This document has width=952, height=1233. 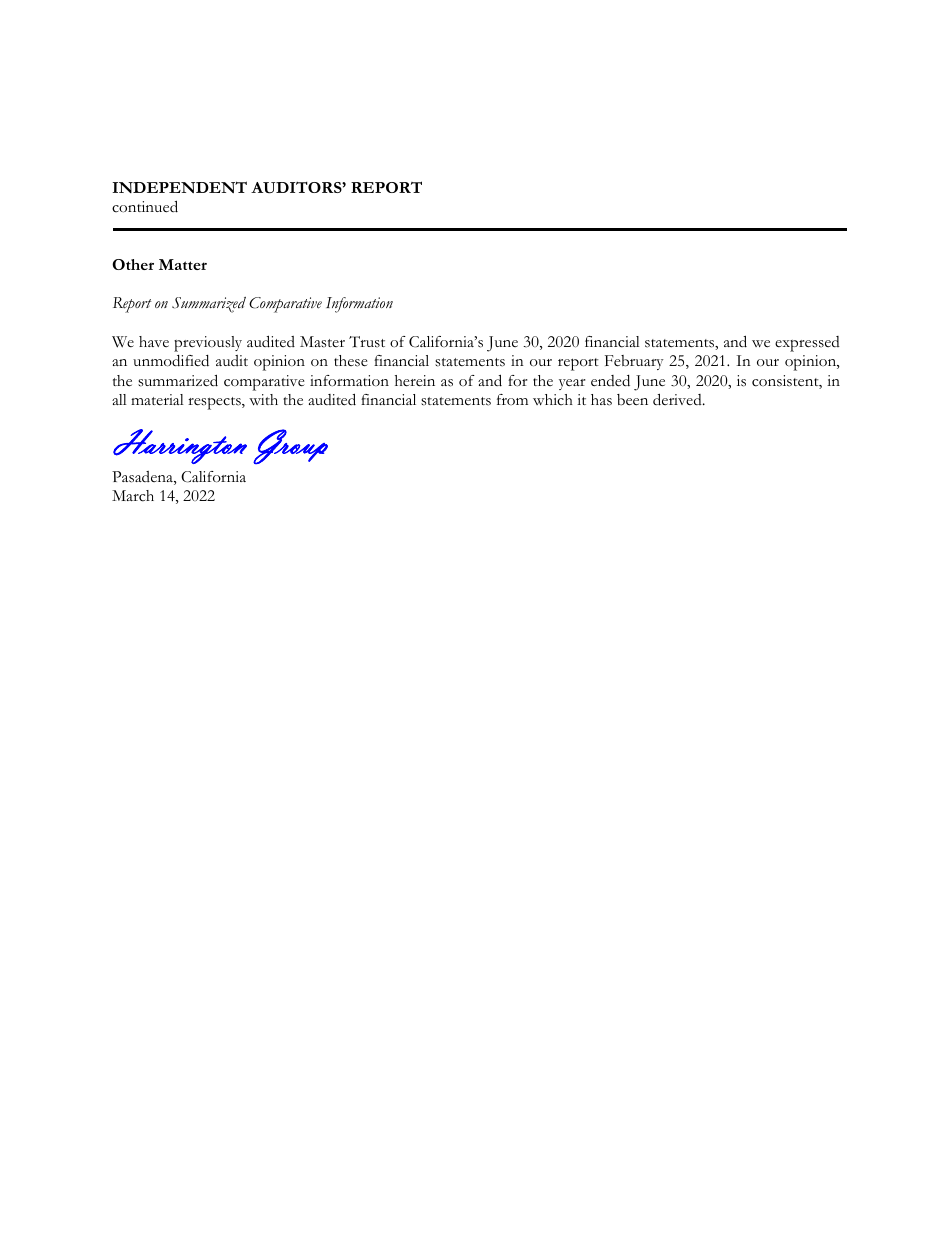 I want to click on Matter, so click(x=183, y=264).
